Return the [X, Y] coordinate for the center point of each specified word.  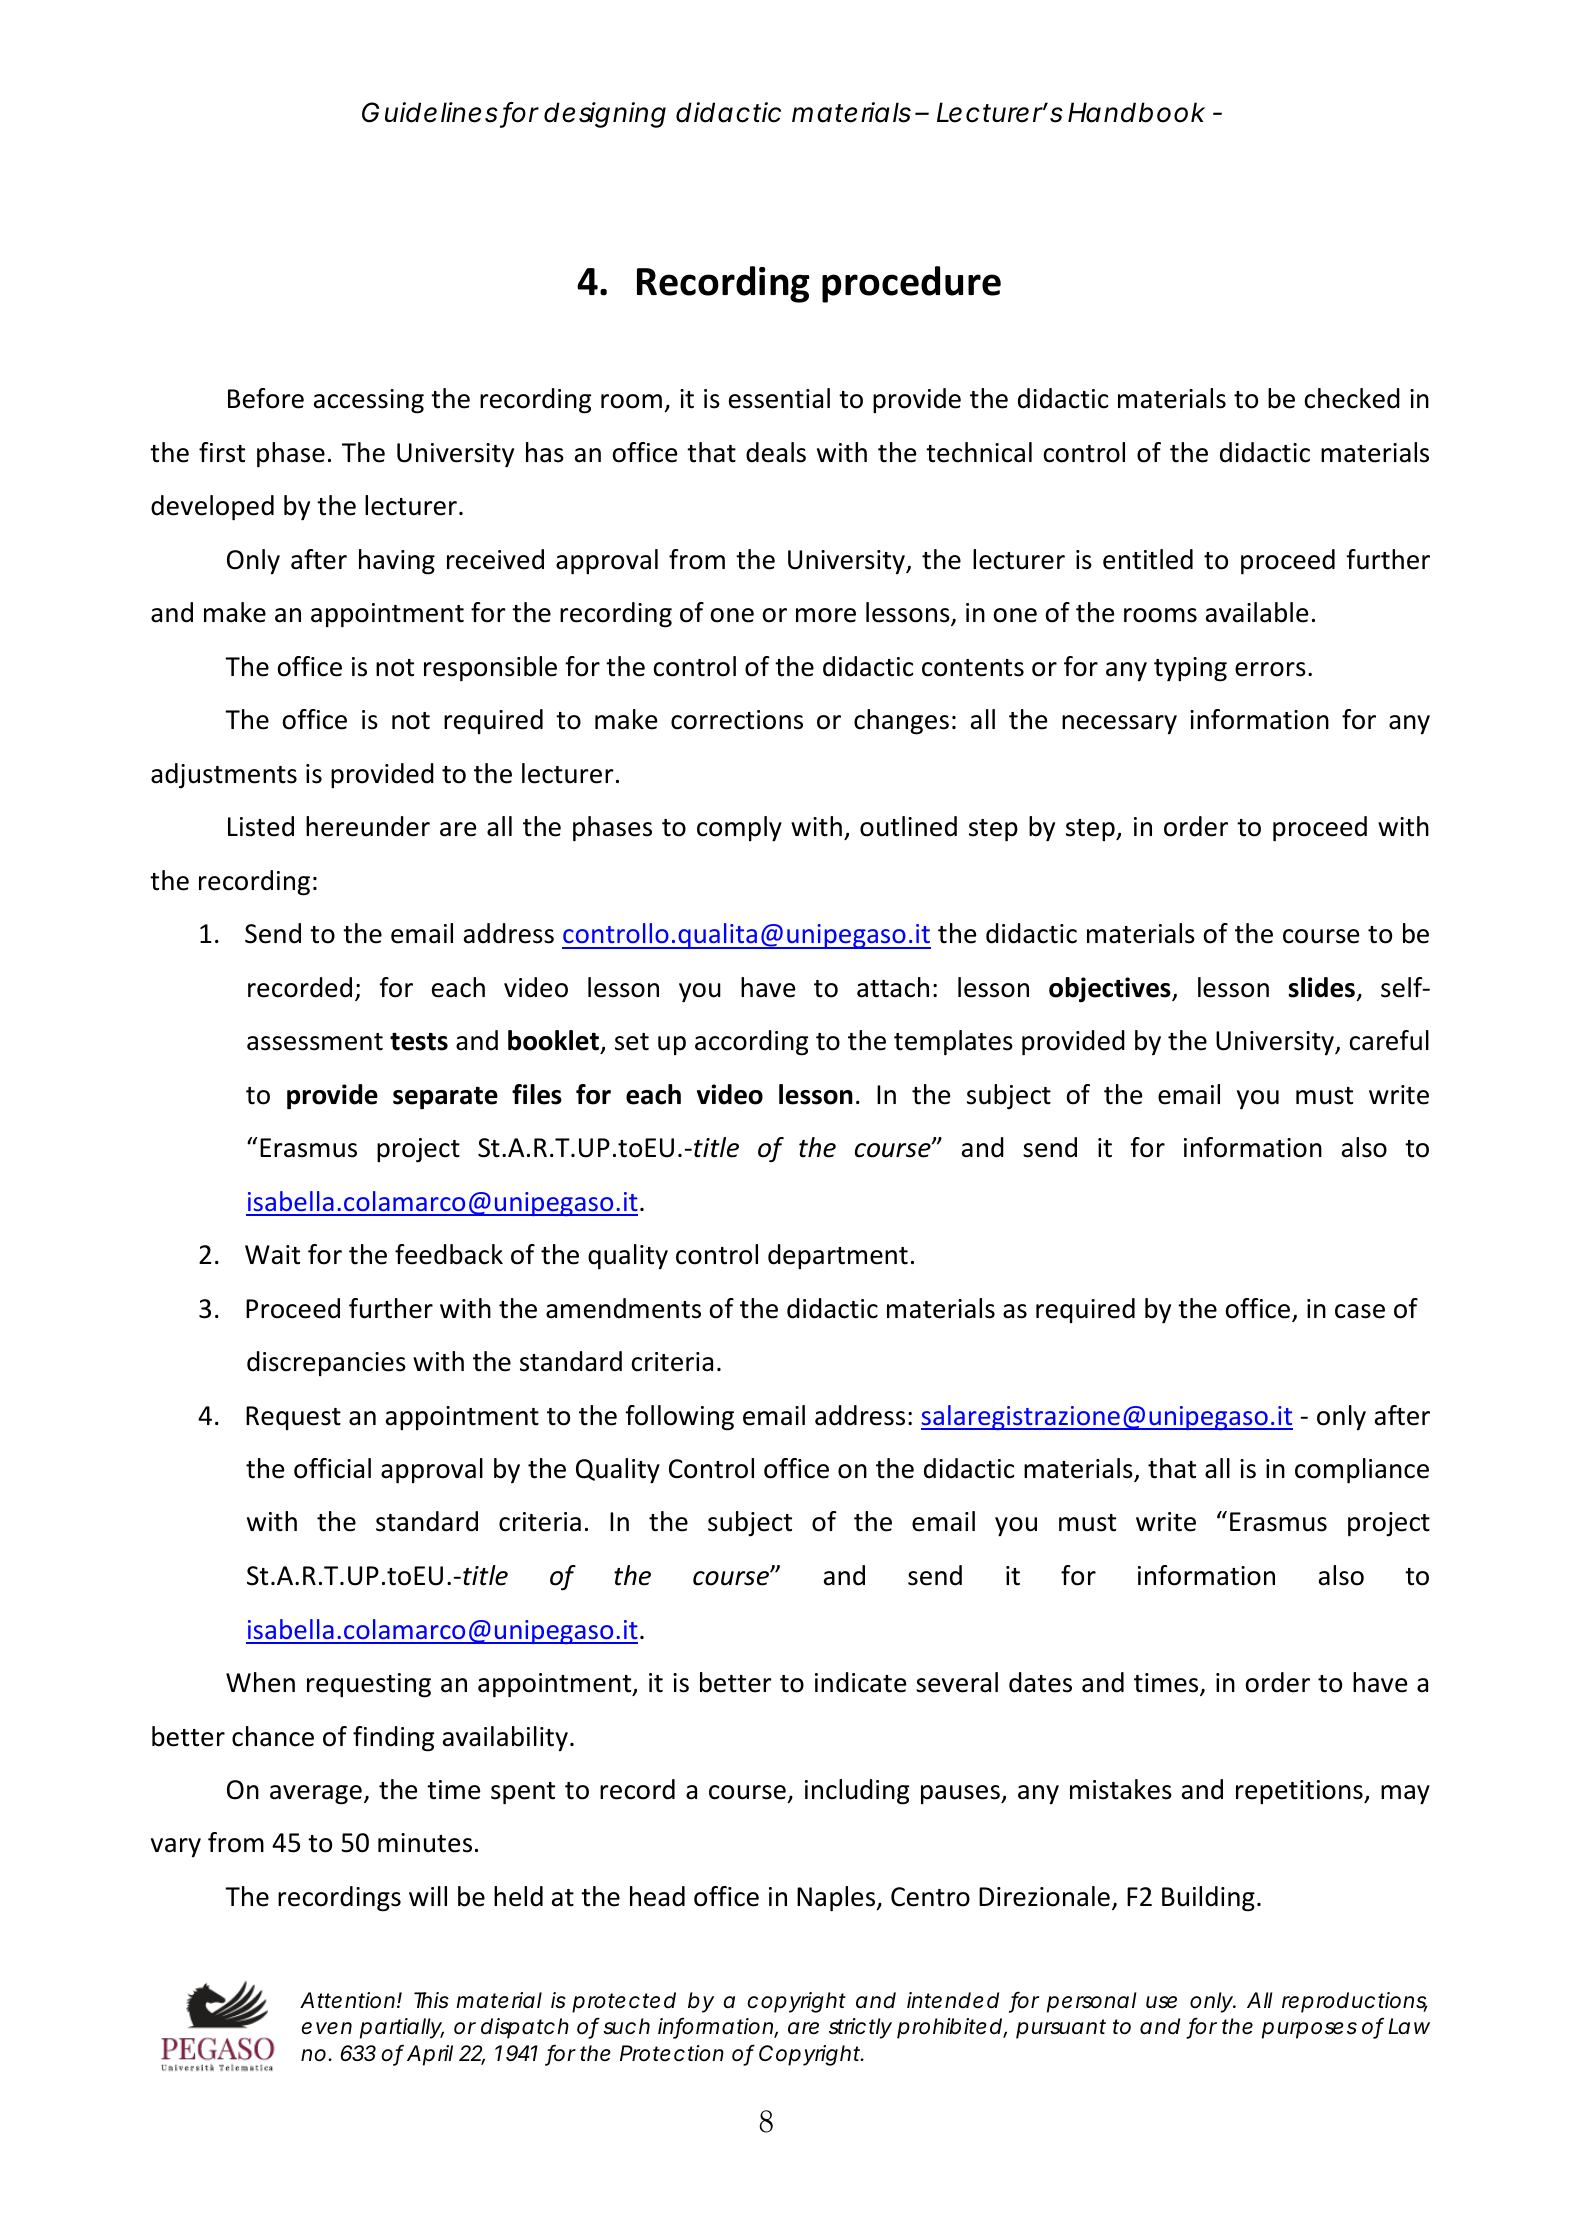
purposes [1309, 2030]
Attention [349, 2000]
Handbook [1136, 112]
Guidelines [430, 112]
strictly [860, 2028]
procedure [911, 284]
